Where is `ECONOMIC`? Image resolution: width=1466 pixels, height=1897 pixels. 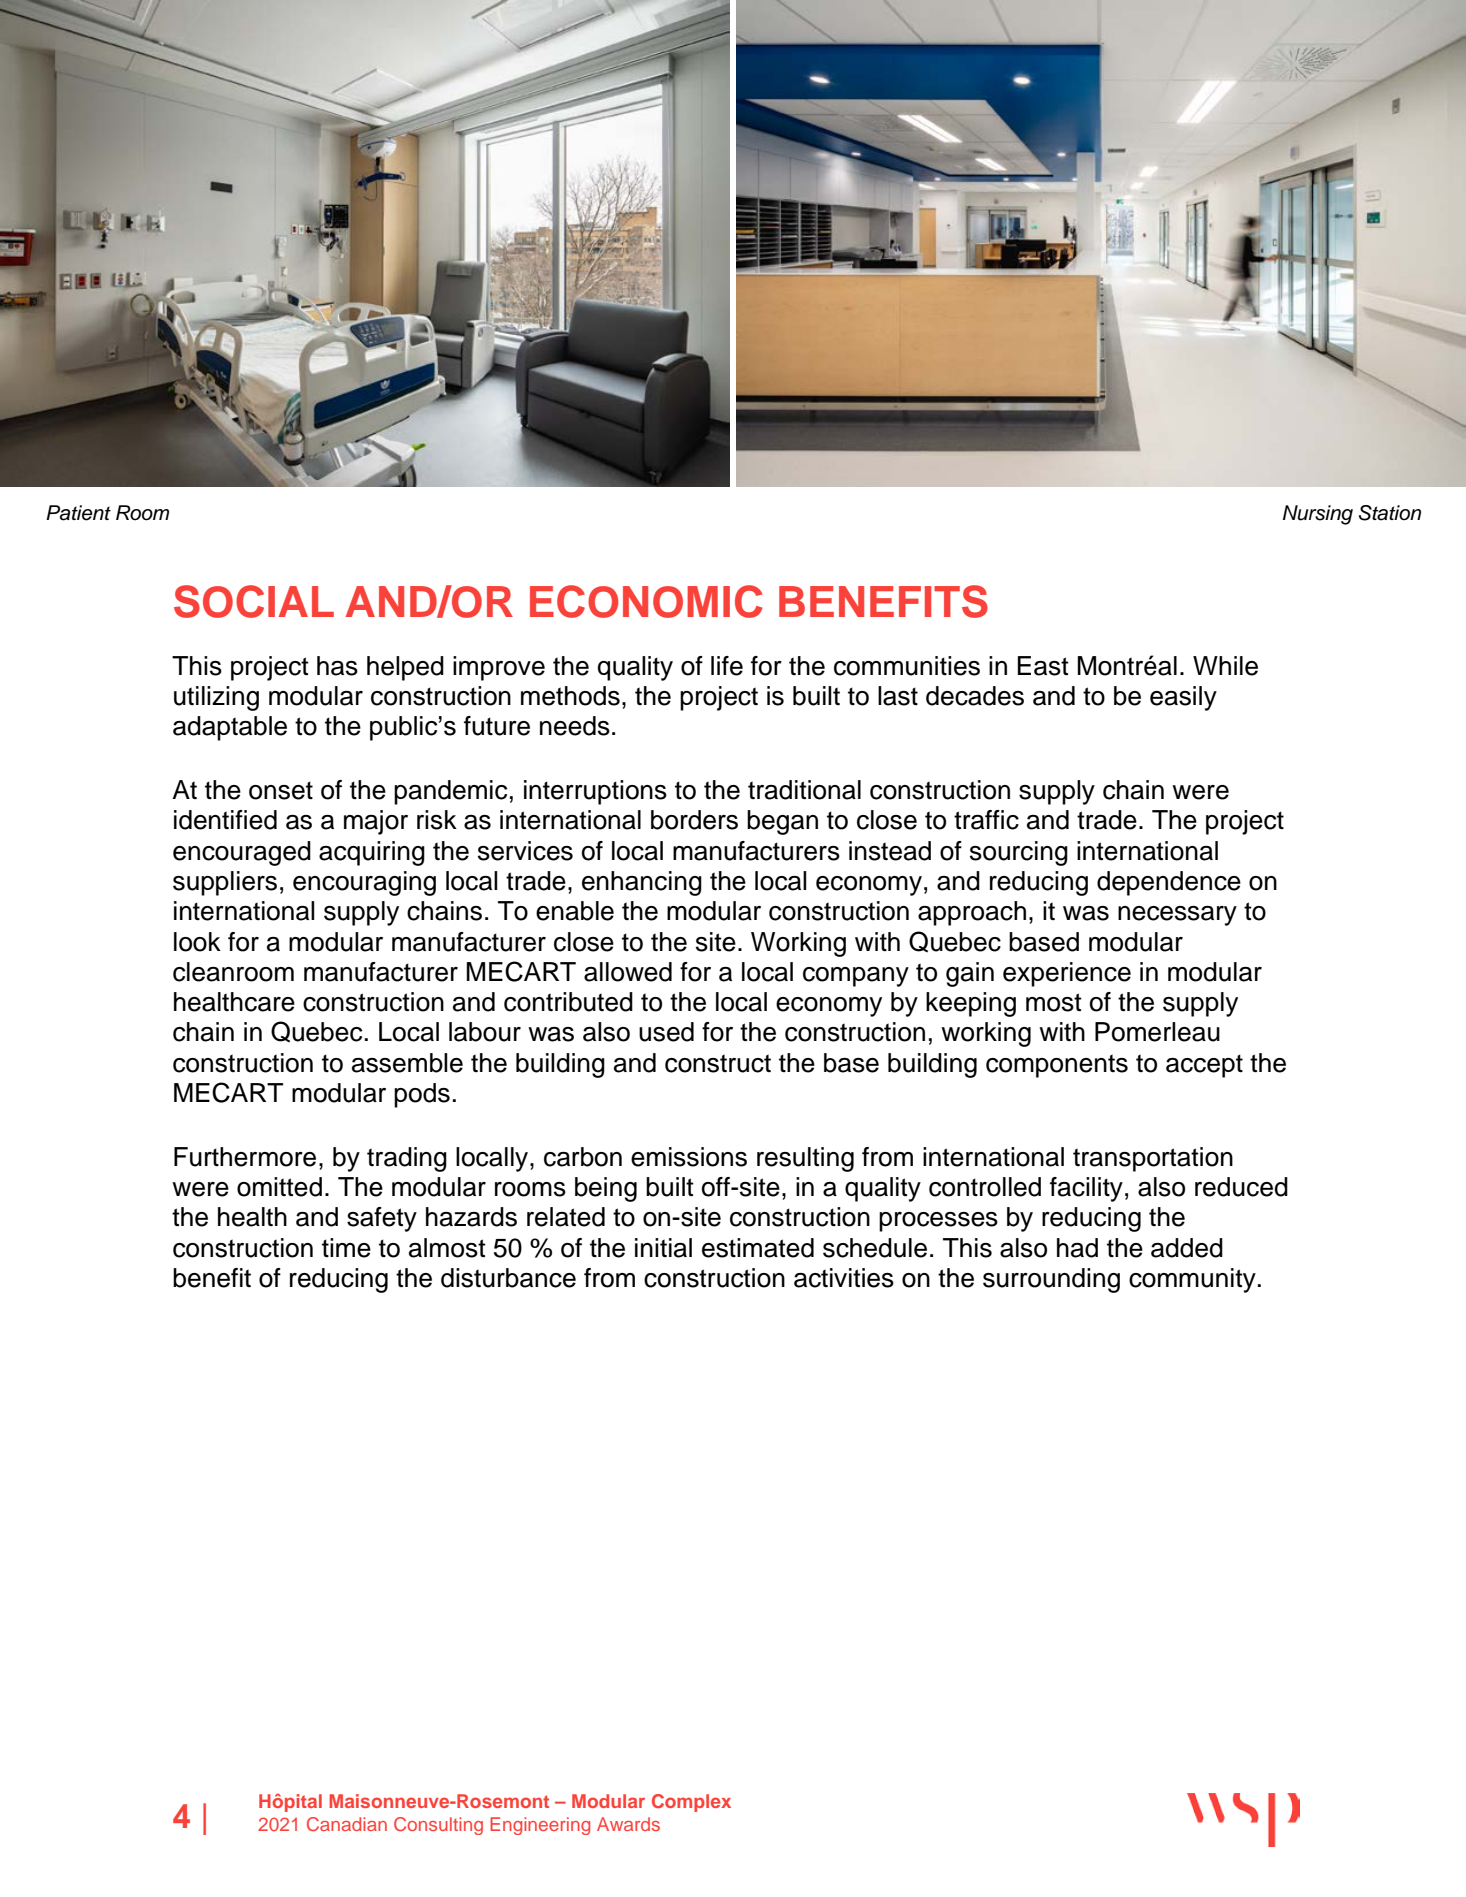
ECONOMIC is located at coordinates (646, 601).
